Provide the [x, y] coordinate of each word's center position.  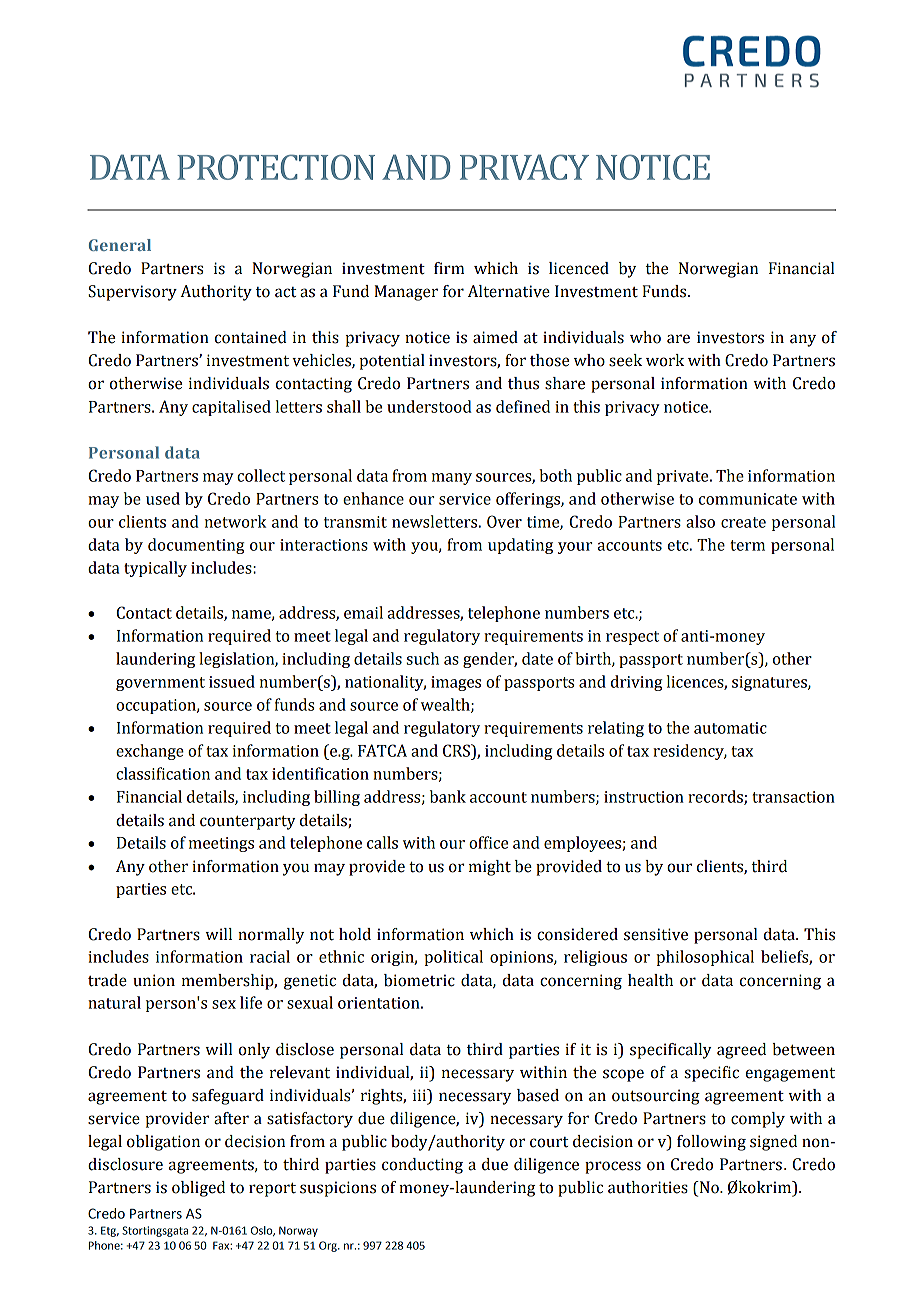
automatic [730, 728]
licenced [579, 268]
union [154, 980]
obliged [198, 1189]
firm [449, 268]
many [452, 479]
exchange [150, 752]
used [163, 498]
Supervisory [132, 293]
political [453, 958]
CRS [457, 750]
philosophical [705, 958]
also [700, 521]
